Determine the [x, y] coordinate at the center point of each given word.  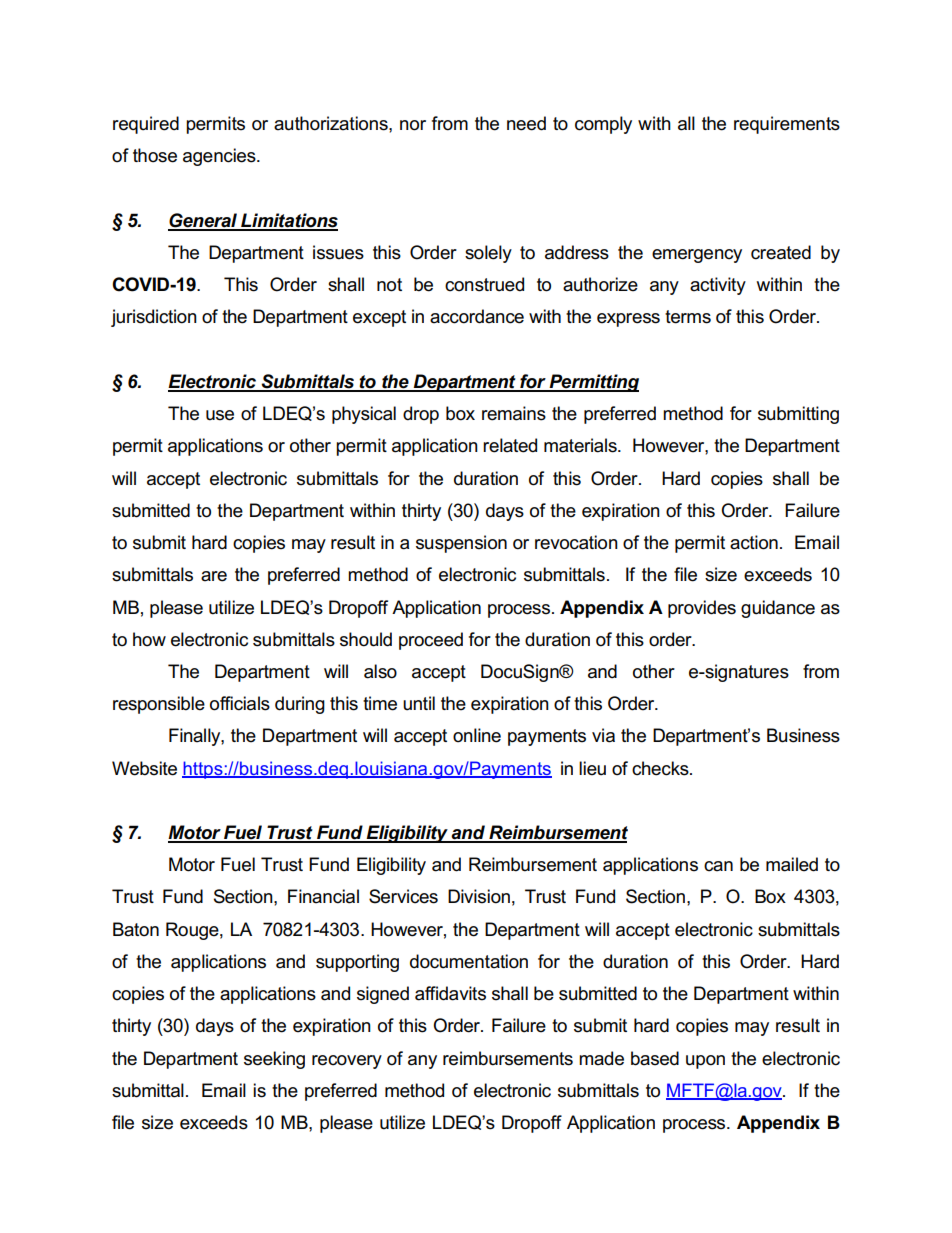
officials [240, 703]
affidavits [450, 993]
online [477, 735]
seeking [274, 1060]
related [510, 445]
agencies [220, 157]
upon [705, 1062]
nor [413, 125]
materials [581, 445]
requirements [787, 125]
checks [661, 768]
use [220, 415]
